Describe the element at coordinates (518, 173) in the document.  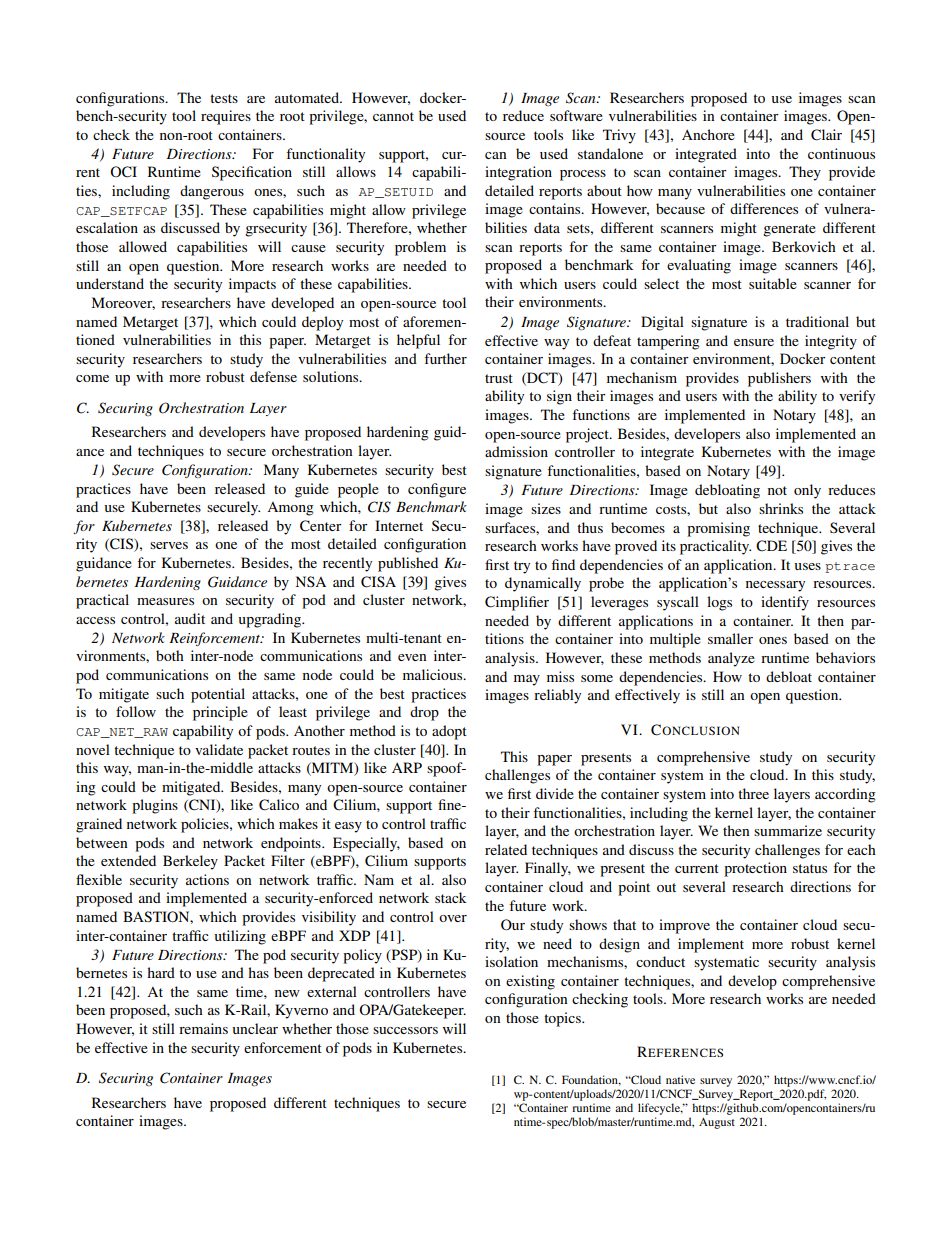
I see `integration` at that location.
